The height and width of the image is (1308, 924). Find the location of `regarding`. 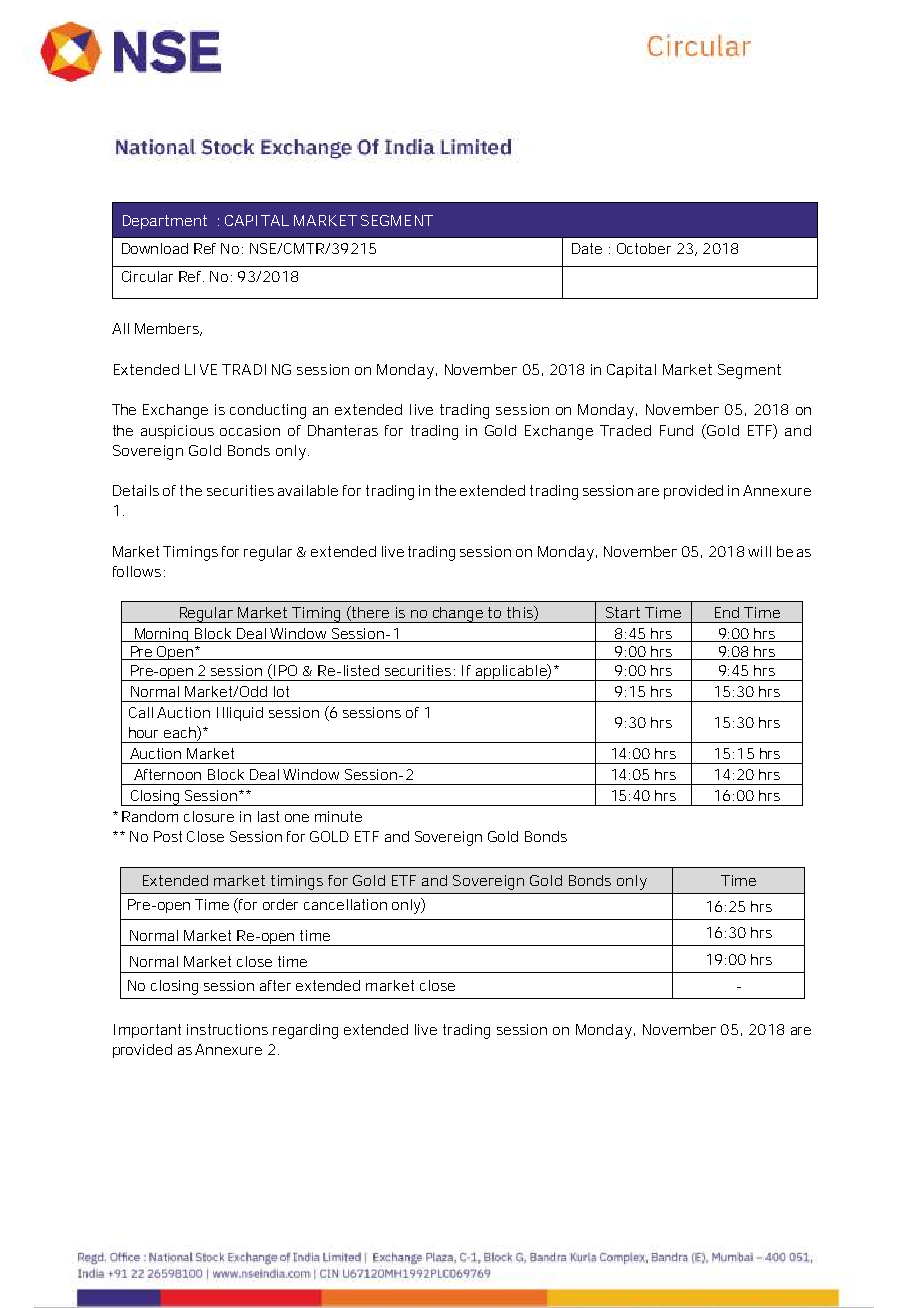

regarding is located at coordinates (305, 1031).
